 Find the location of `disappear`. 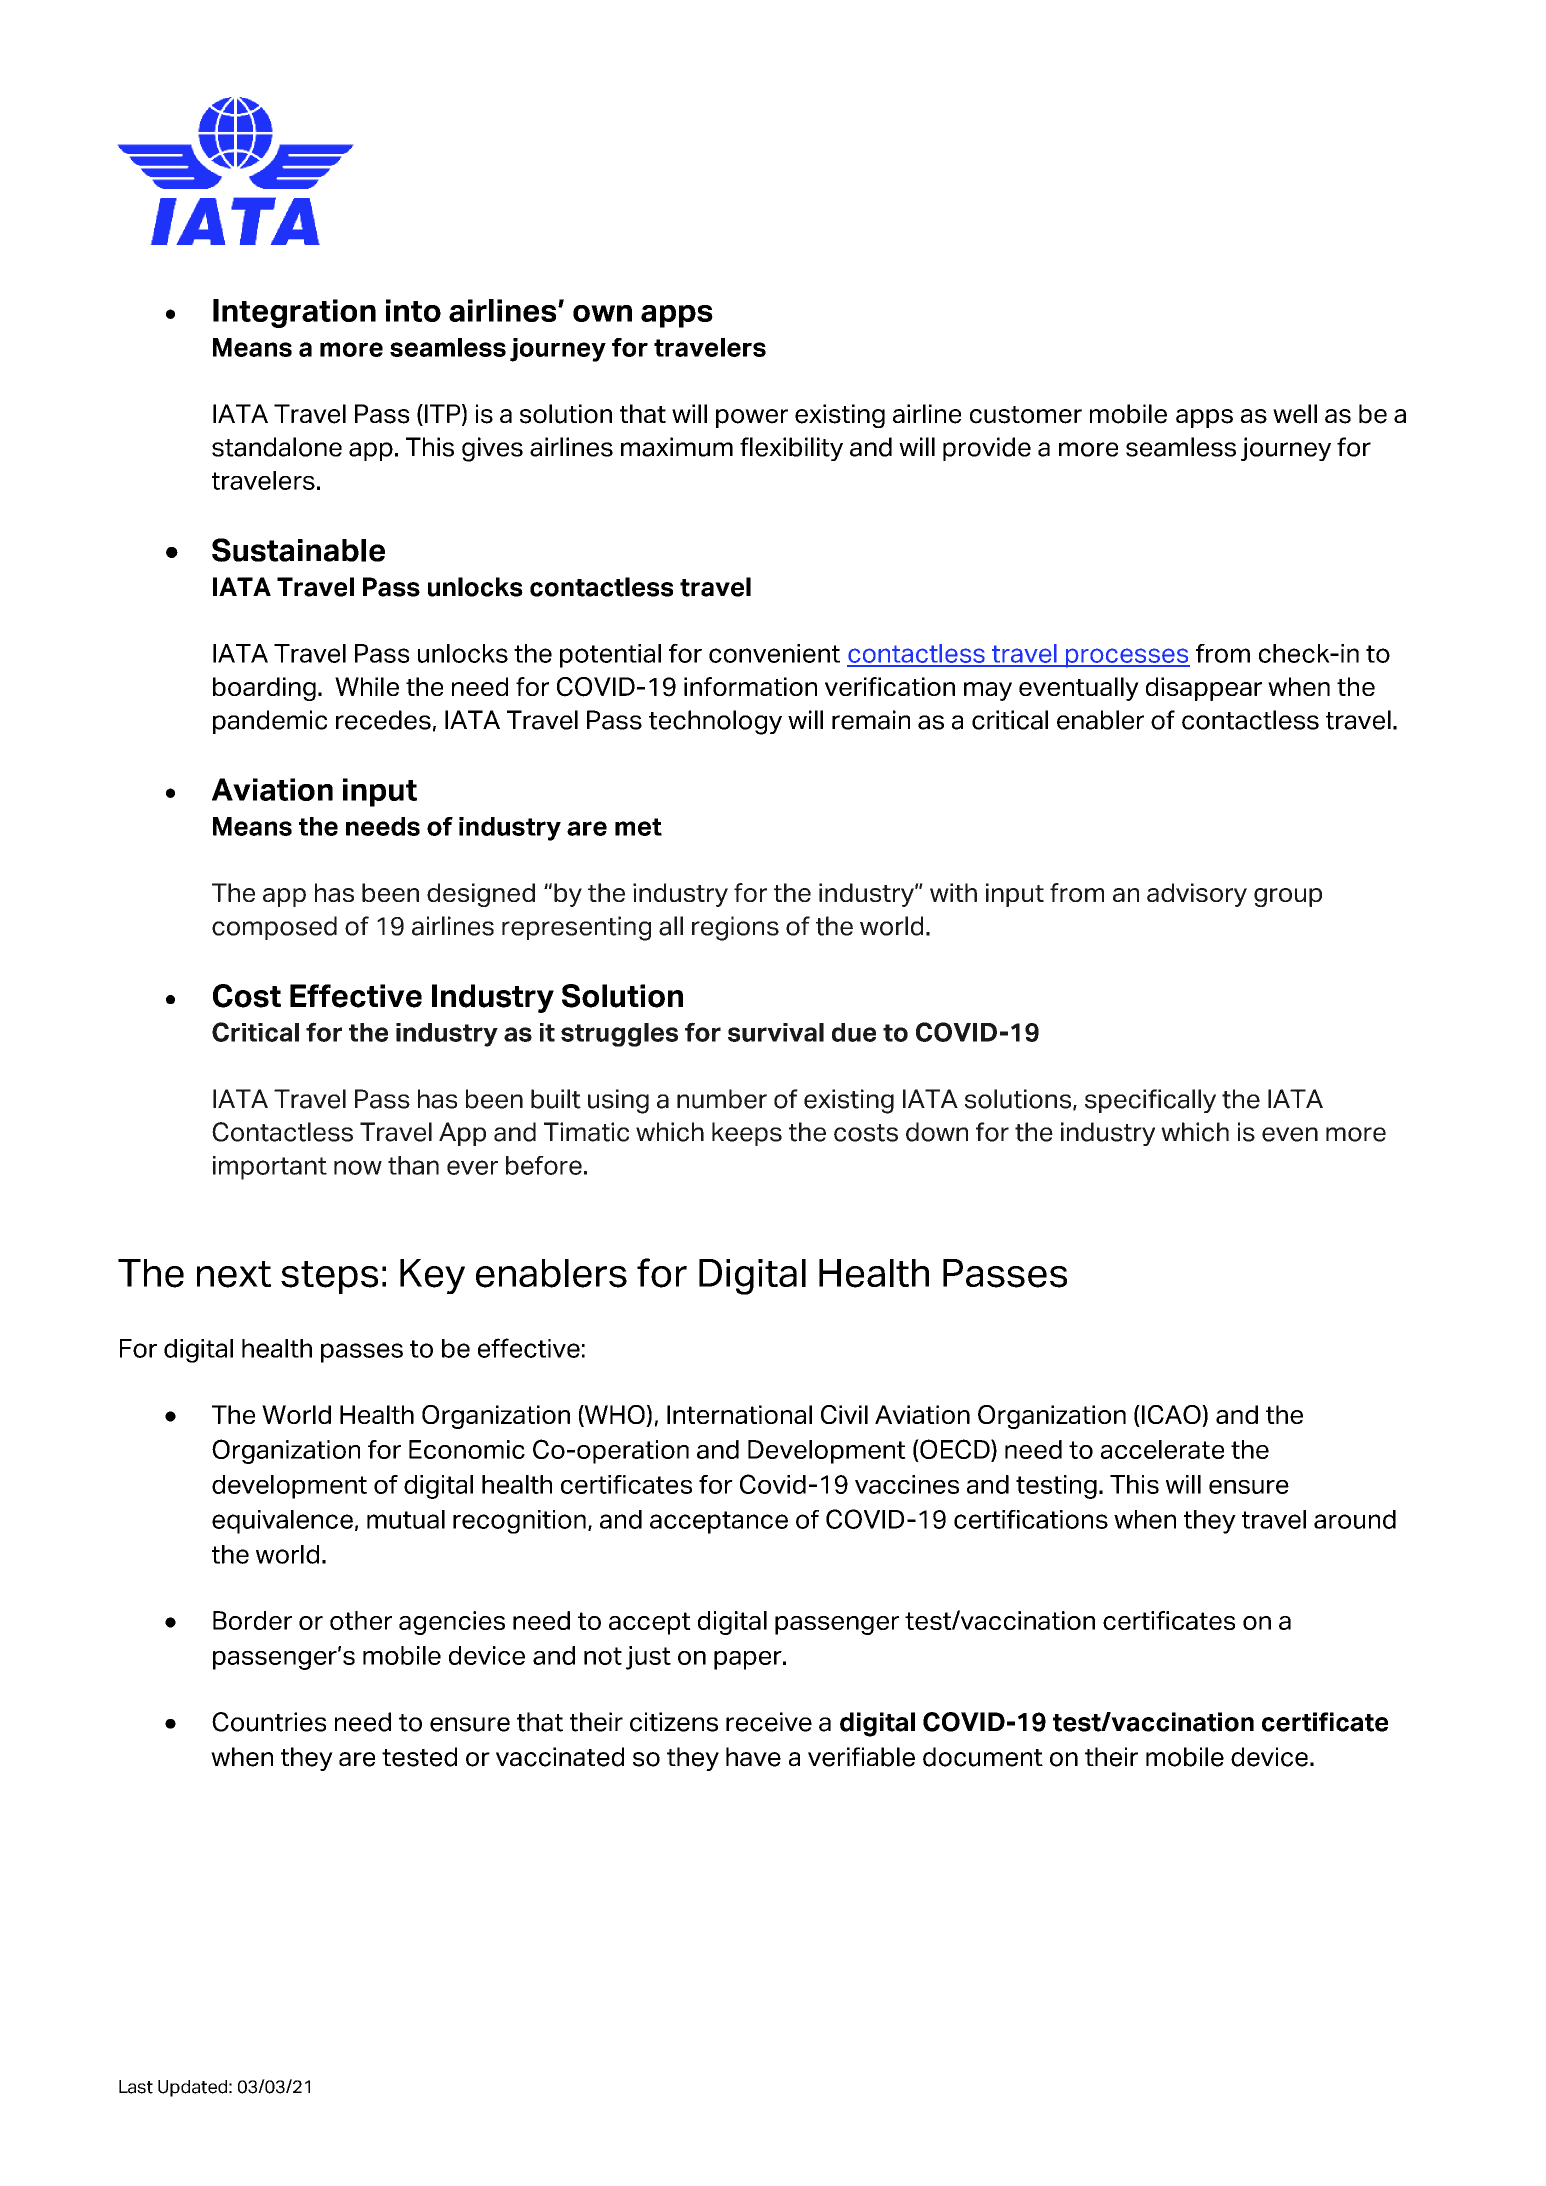

disappear is located at coordinates (1204, 689).
